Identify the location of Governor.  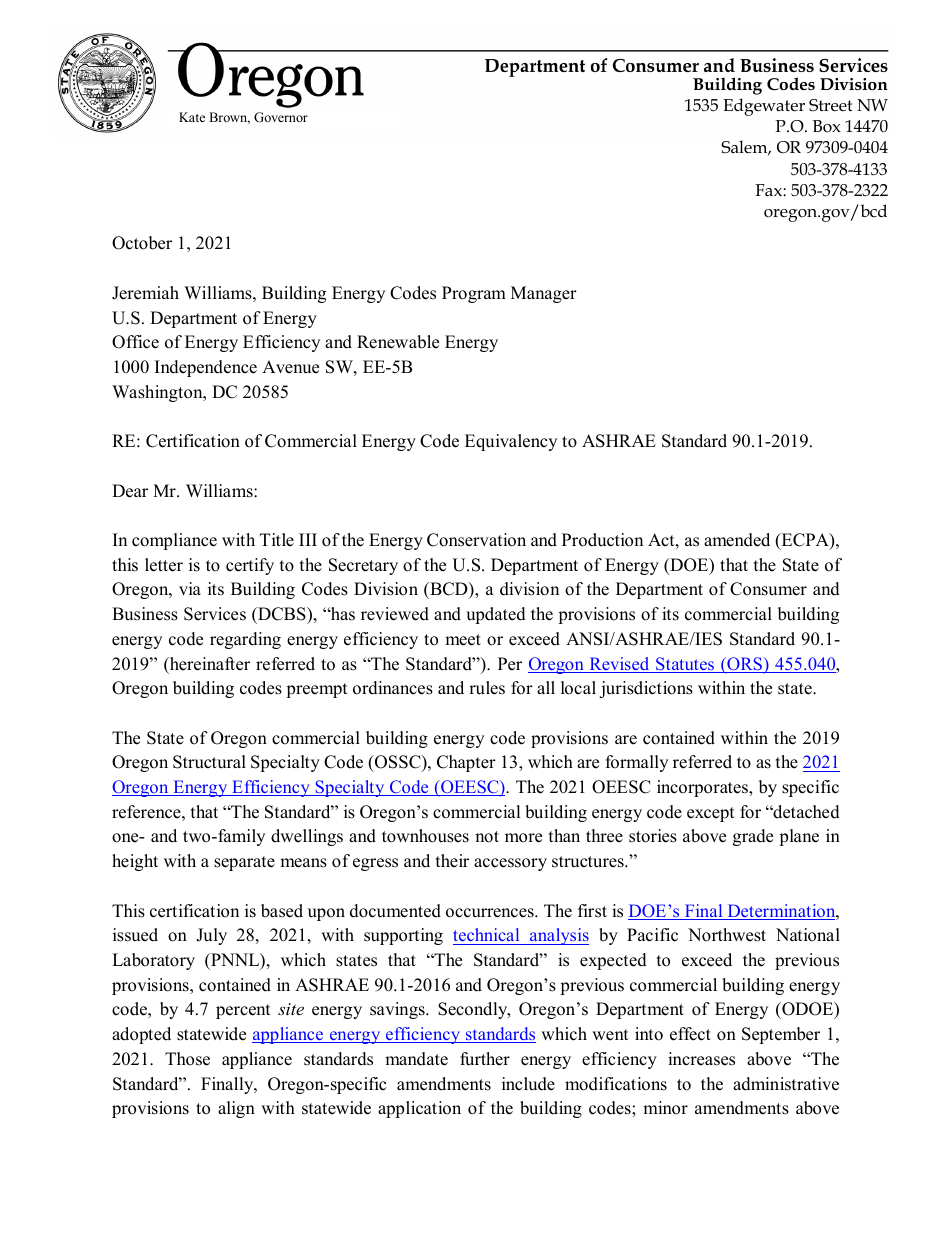
(281, 117).
